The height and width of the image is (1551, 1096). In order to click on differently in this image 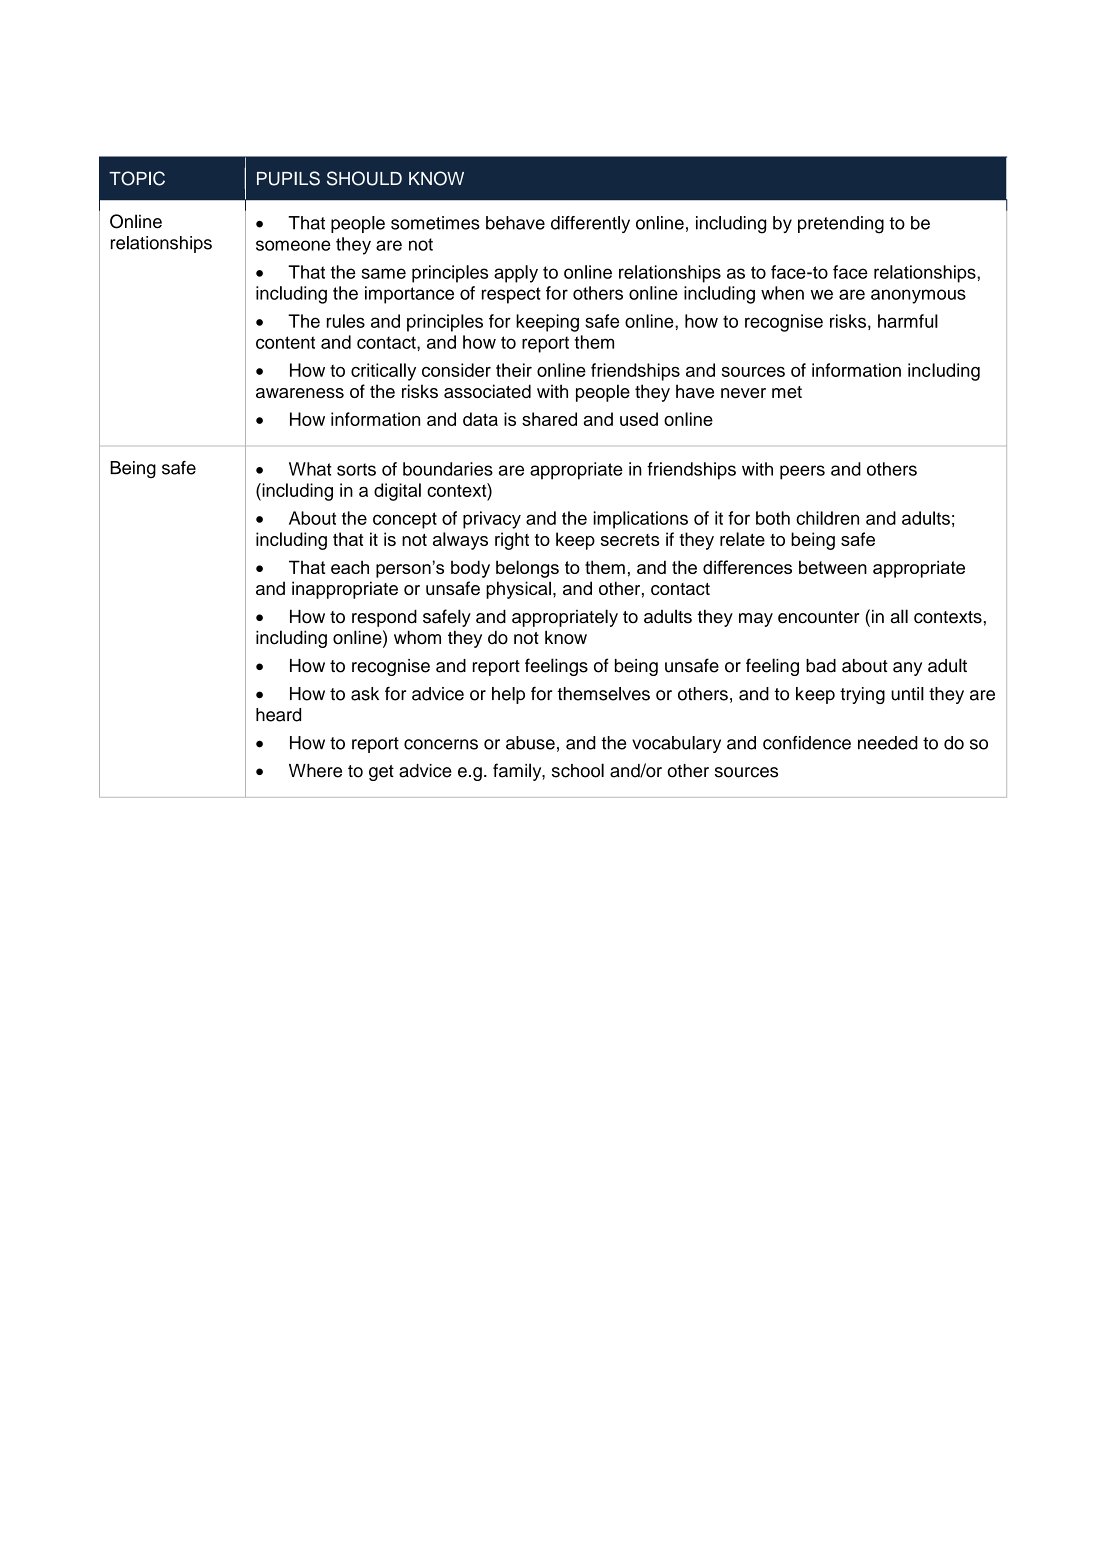, I will do `click(590, 224)`.
